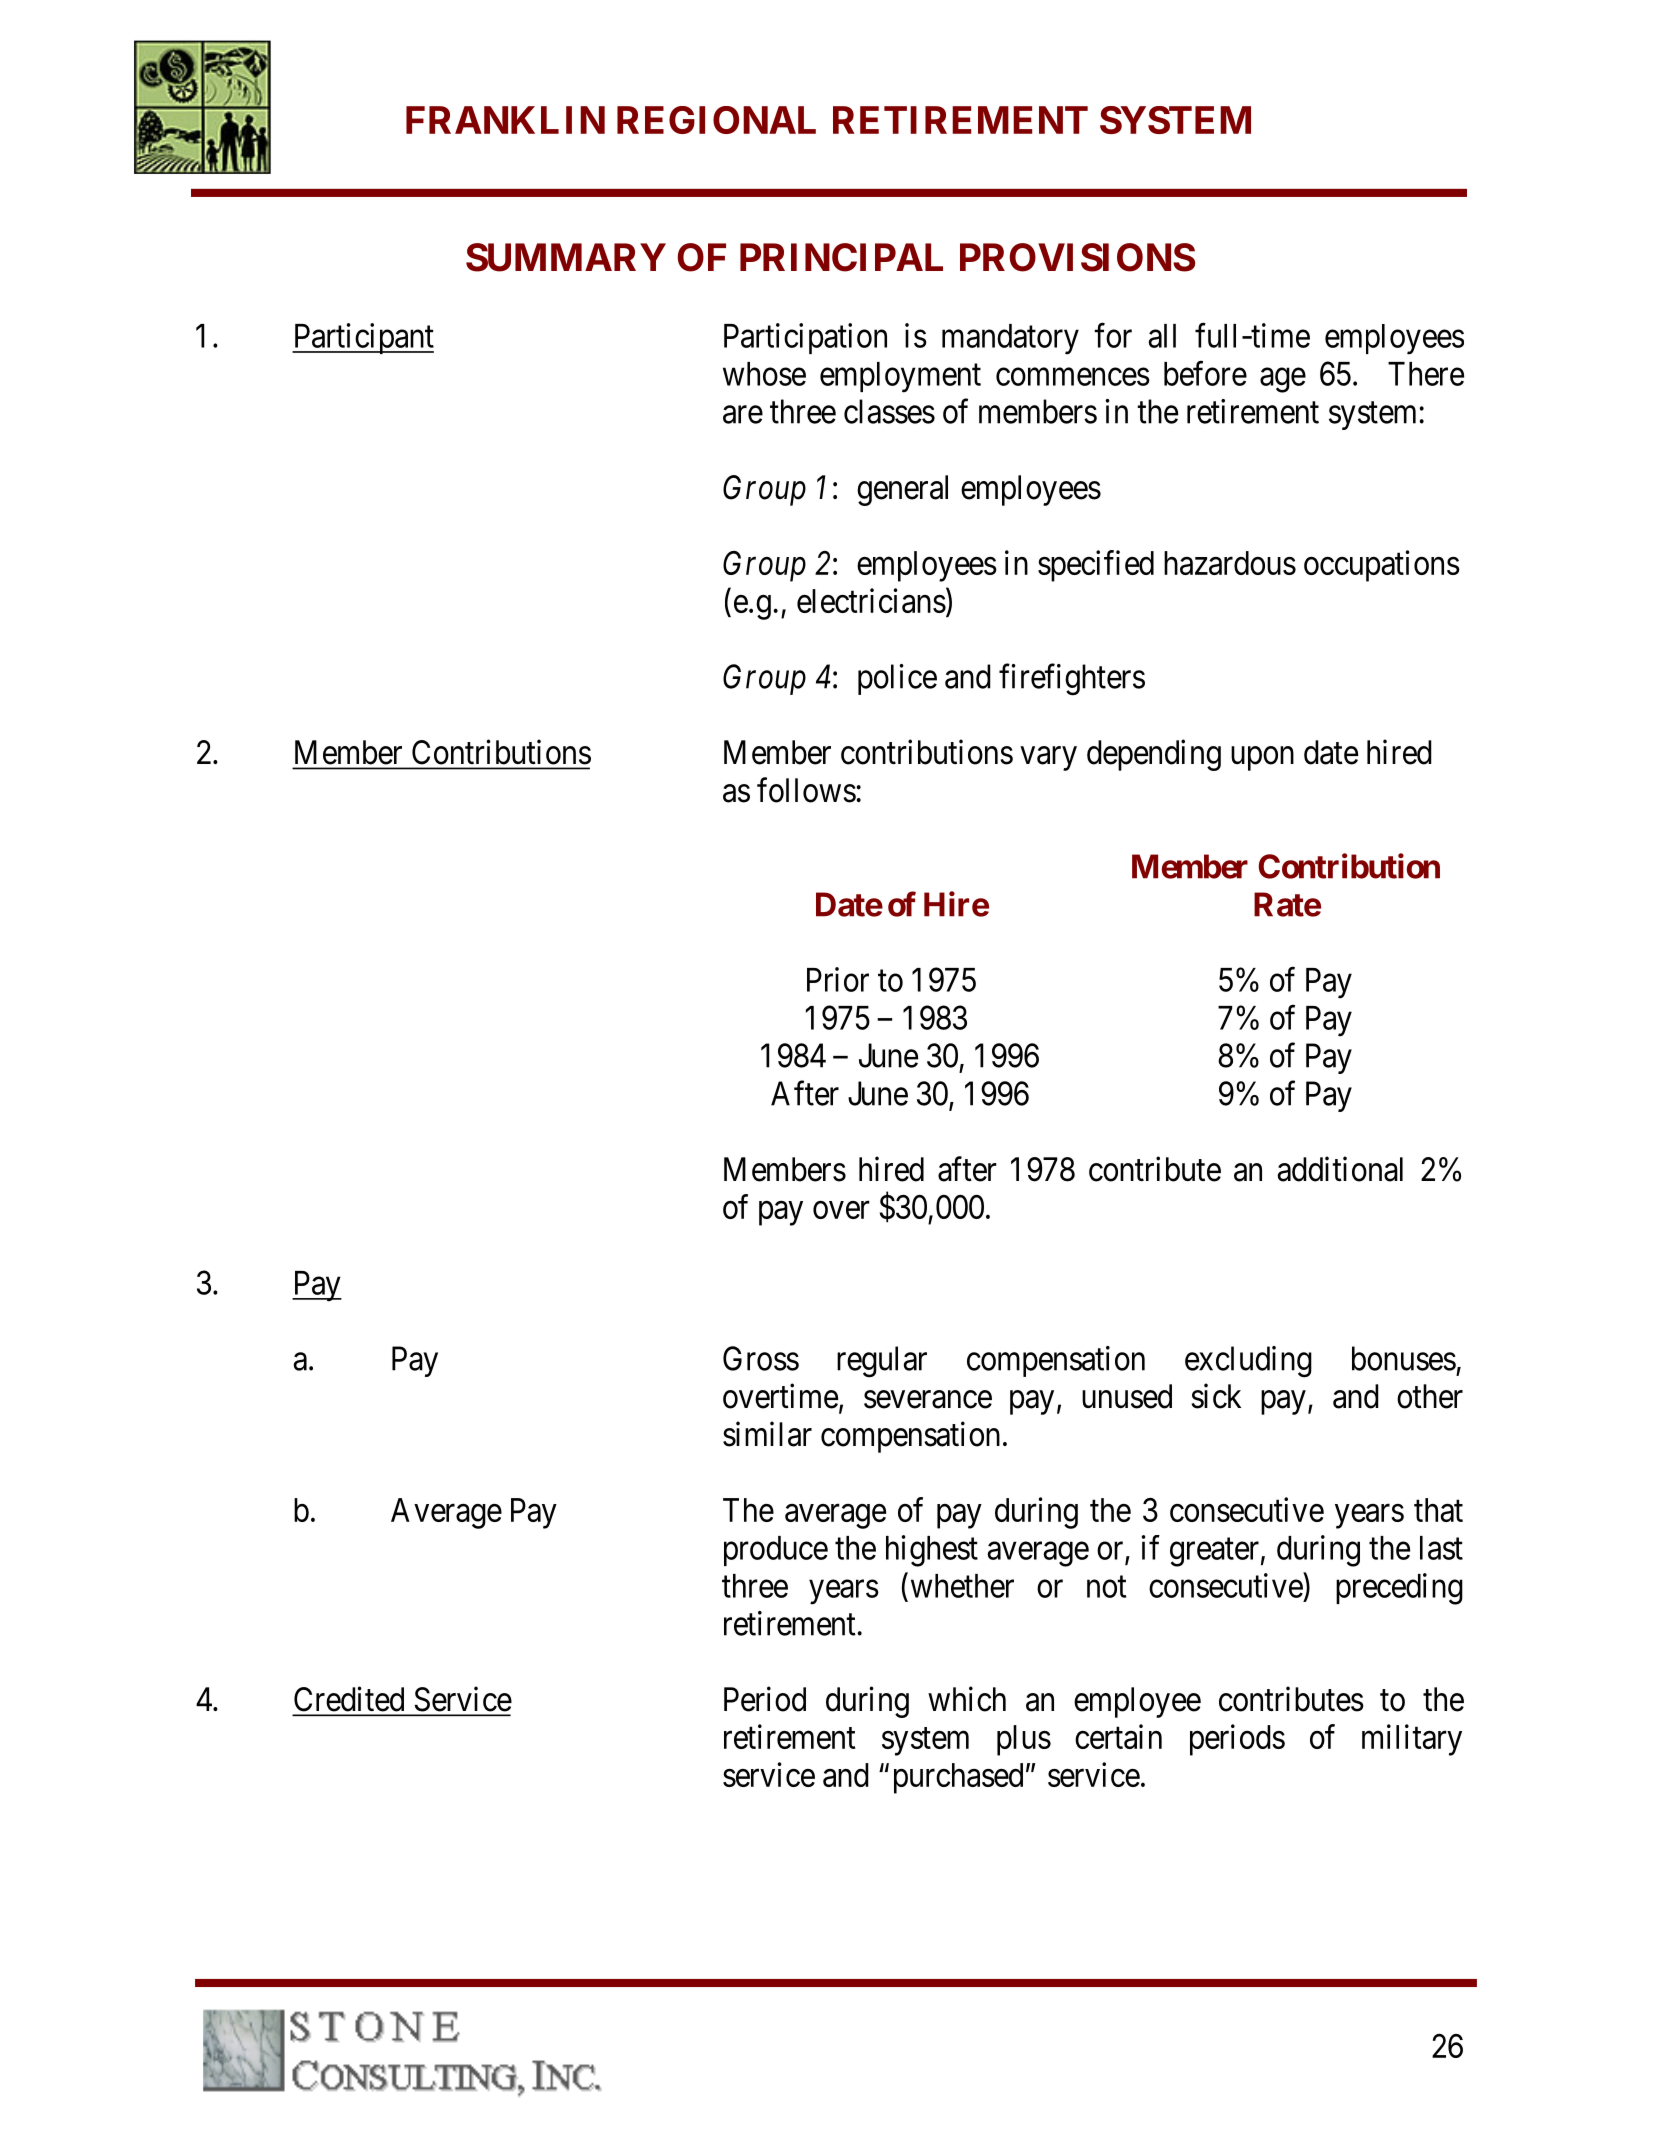 This document has height=2145, width=1658. Describe the element at coordinates (1230, 563) in the document. I see `hazardous` at that location.
